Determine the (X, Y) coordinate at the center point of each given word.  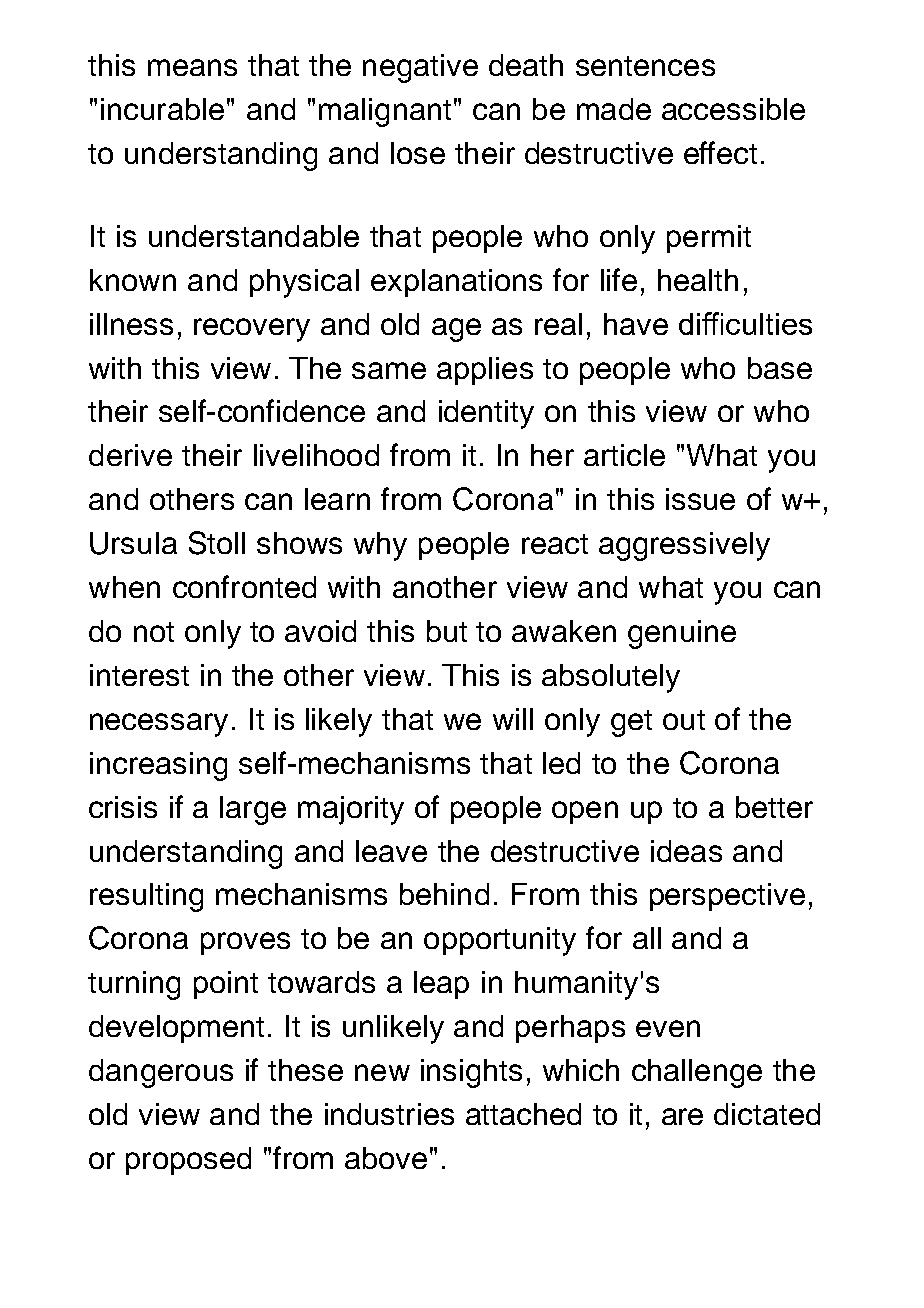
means (192, 67)
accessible (733, 109)
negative (420, 68)
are (682, 1116)
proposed (188, 1161)
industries (389, 1114)
